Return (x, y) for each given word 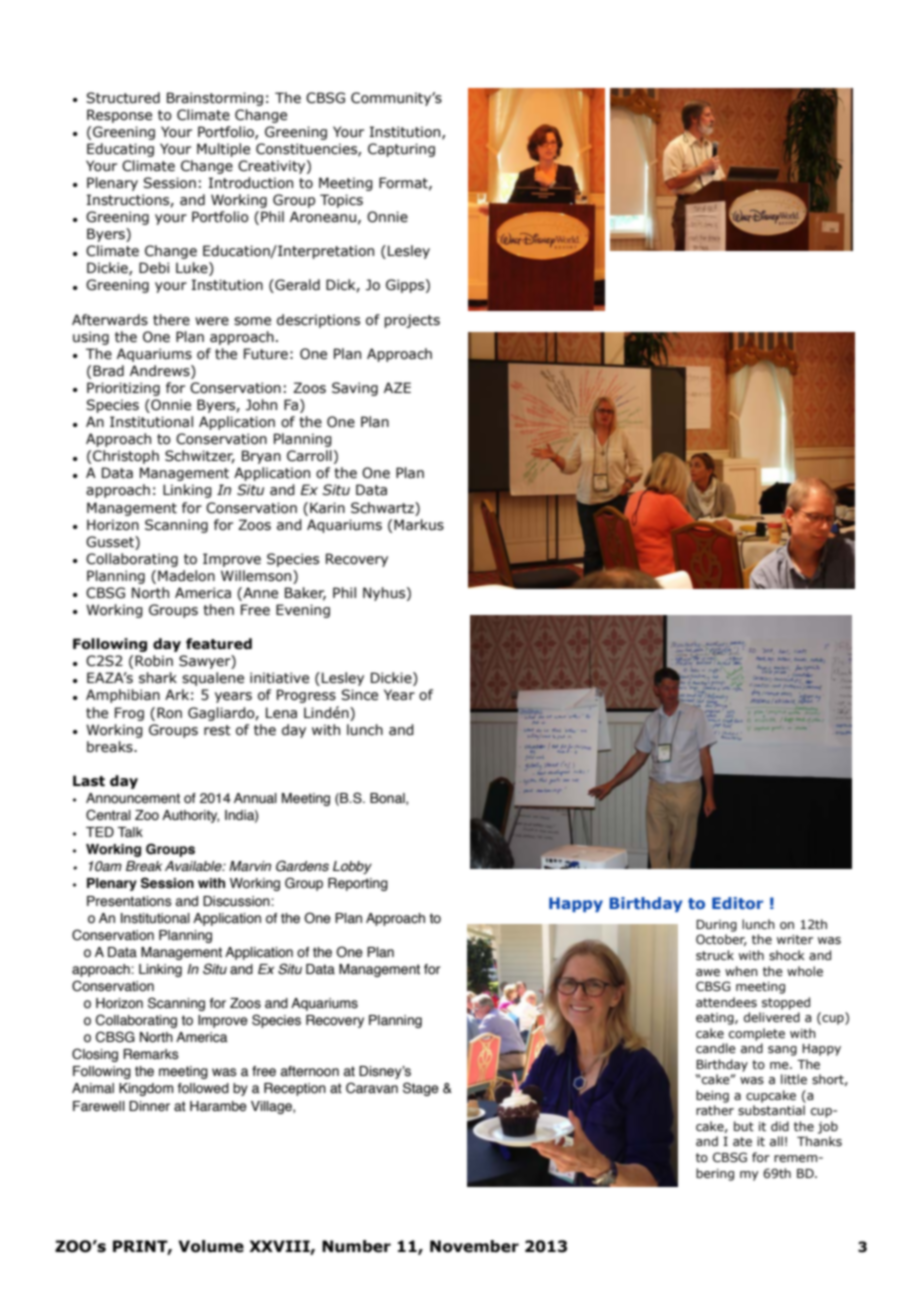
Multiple (223, 150)
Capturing (401, 150)
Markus (419, 525)
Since (359, 695)
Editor (737, 903)
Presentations (129, 901)
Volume (211, 1246)
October (721, 940)
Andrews (161, 372)
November (474, 1246)
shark (158, 678)
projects (412, 321)
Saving (355, 389)
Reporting (358, 884)
